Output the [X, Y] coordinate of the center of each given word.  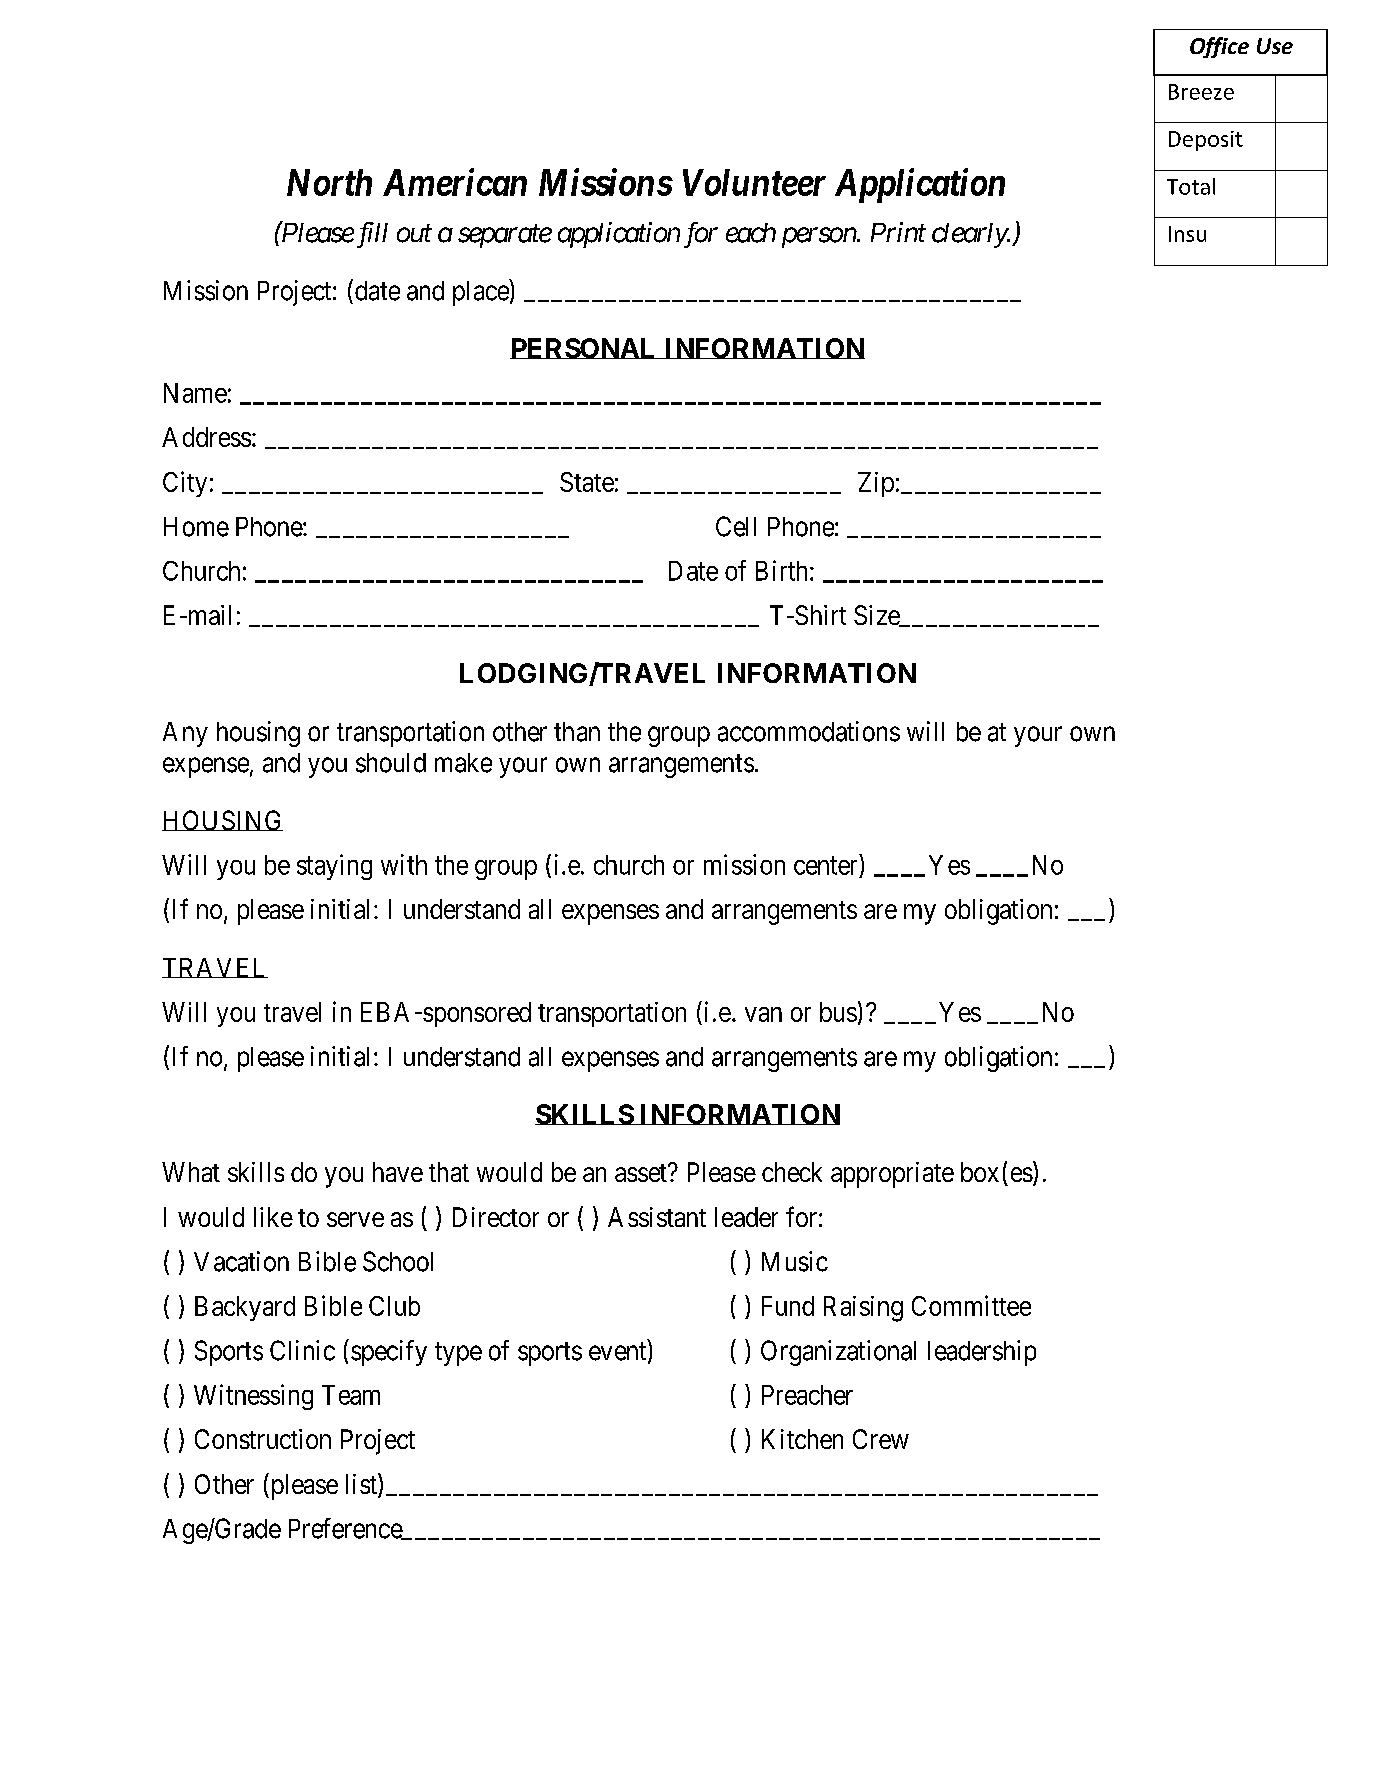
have [398, 1172]
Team [351, 1395]
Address [206, 437]
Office [1219, 47]
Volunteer [754, 182]
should [391, 763]
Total [1191, 186]
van [763, 1014]
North [329, 182]
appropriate [892, 1175]
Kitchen [802, 1439]
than [577, 732]
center [827, 866]
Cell [736, 526]
